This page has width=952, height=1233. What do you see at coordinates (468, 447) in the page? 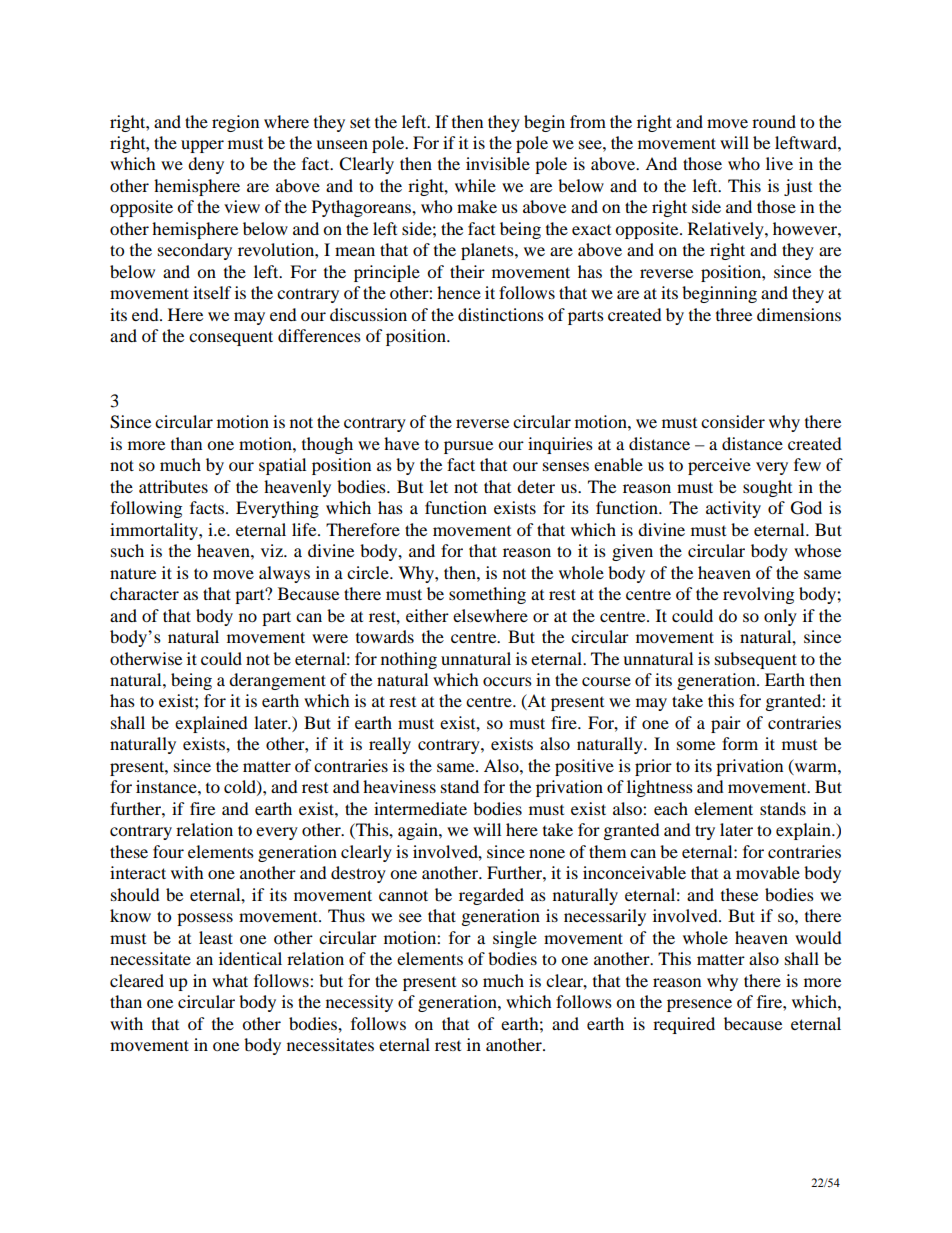
I see `pursue` at bounding box center [468, 447].
